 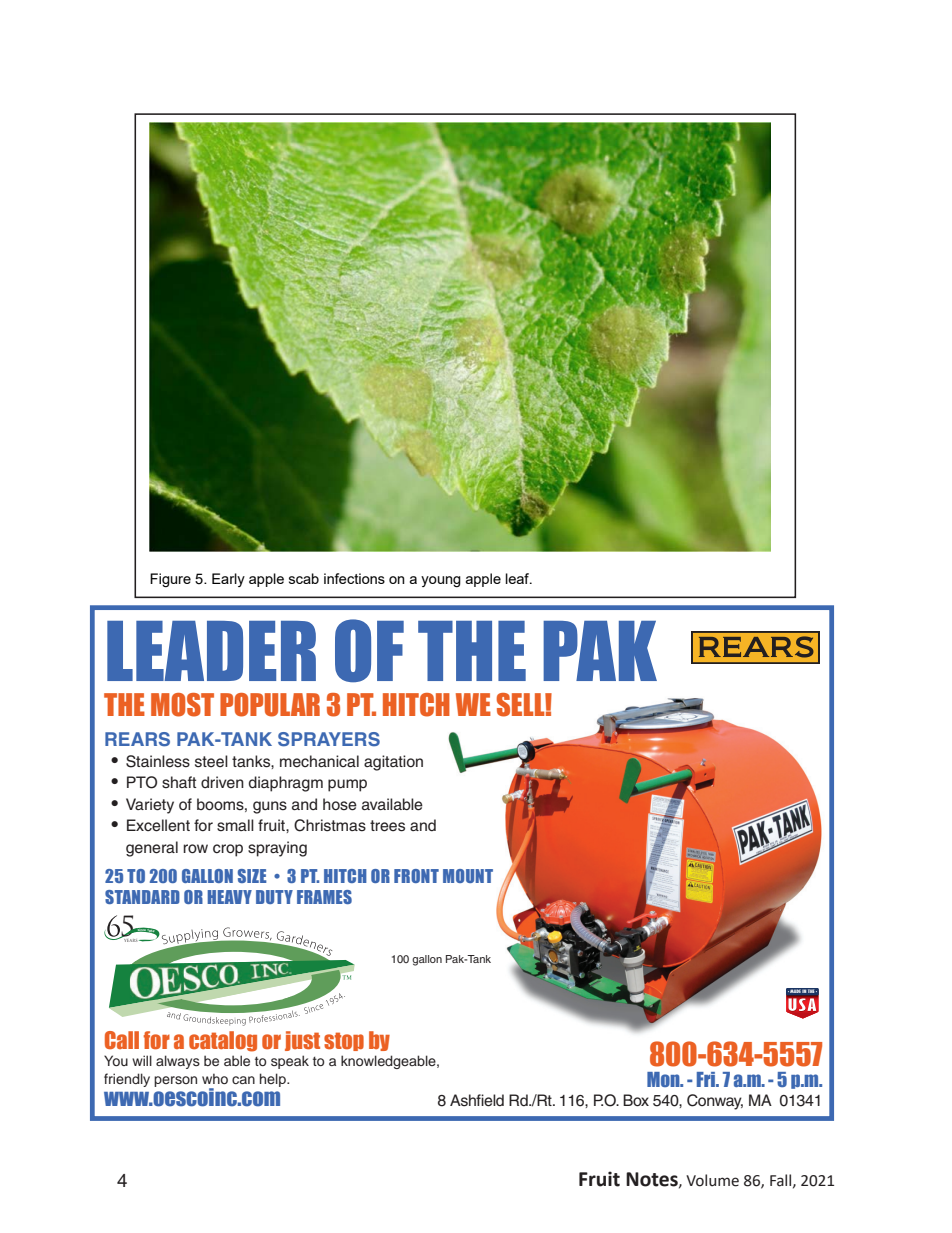 I want to click on MOUNT, so click(x=468, y=876).
